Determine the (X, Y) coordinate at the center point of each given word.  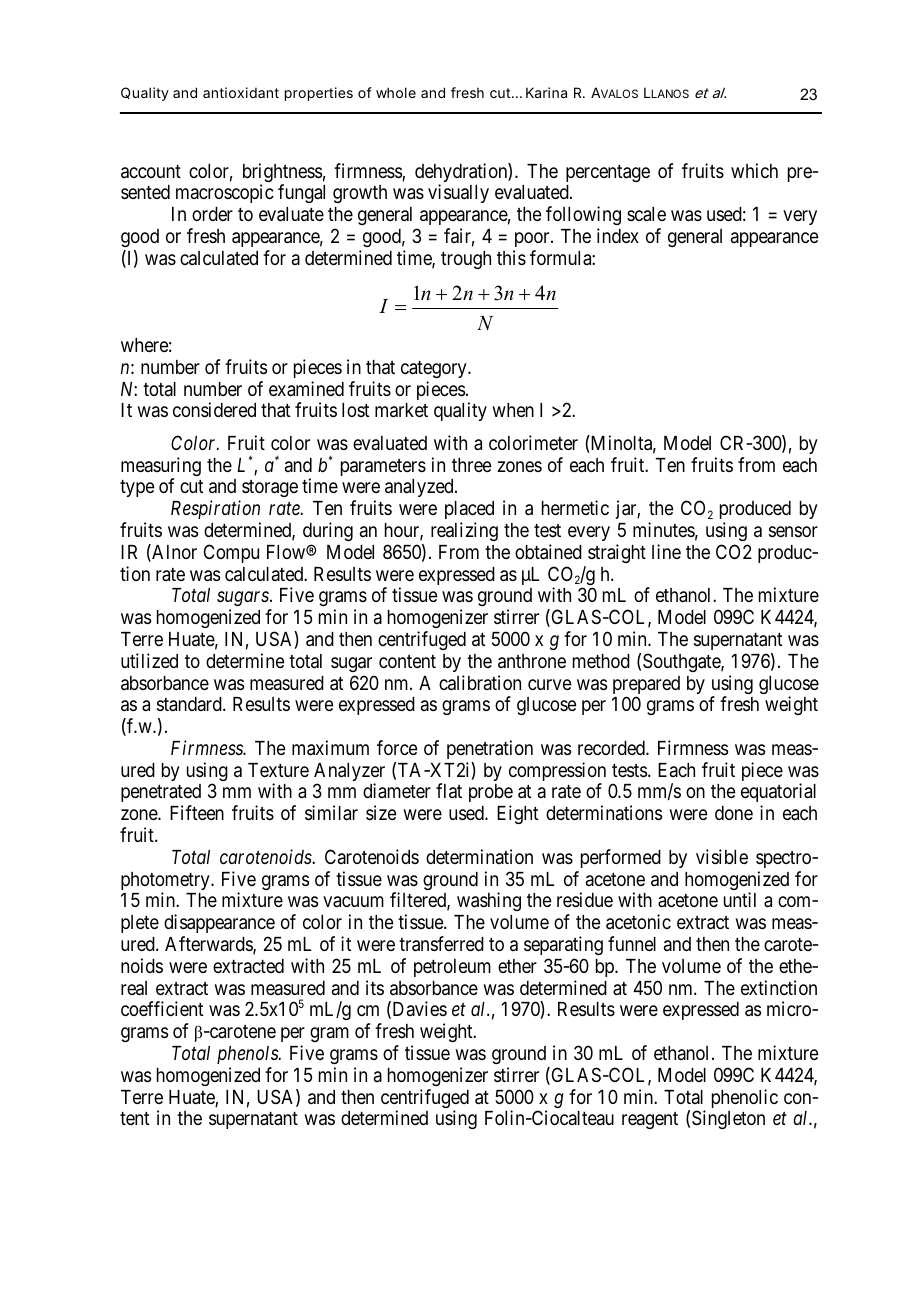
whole (396, 92)
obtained (548, 552)
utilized (149, 660)
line (666, 551)
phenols (249, 1055)
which (754, 170)
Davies (420, 1008)
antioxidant (241, 92)
